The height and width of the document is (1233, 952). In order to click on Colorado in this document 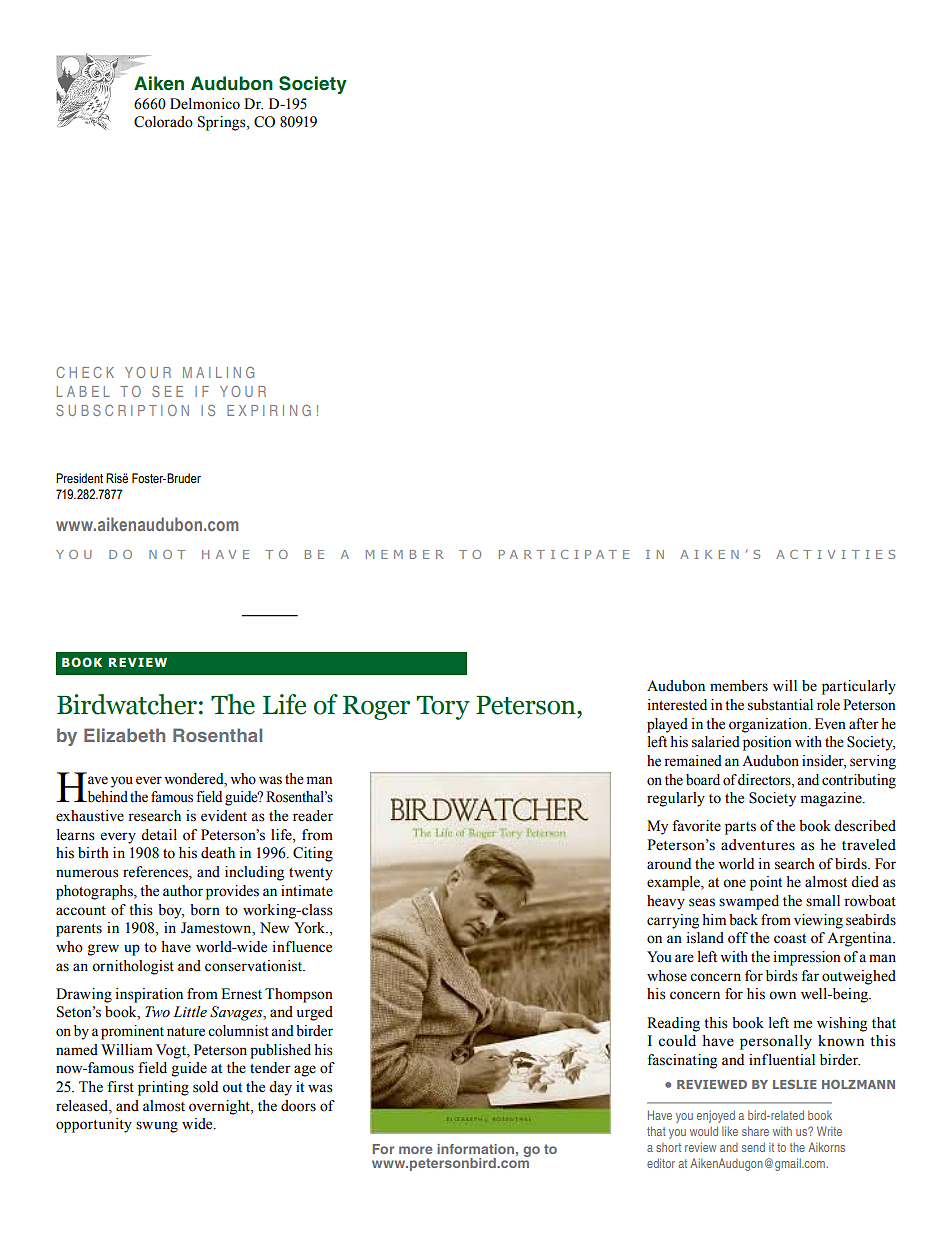, I will do `click(163, 122)`.
